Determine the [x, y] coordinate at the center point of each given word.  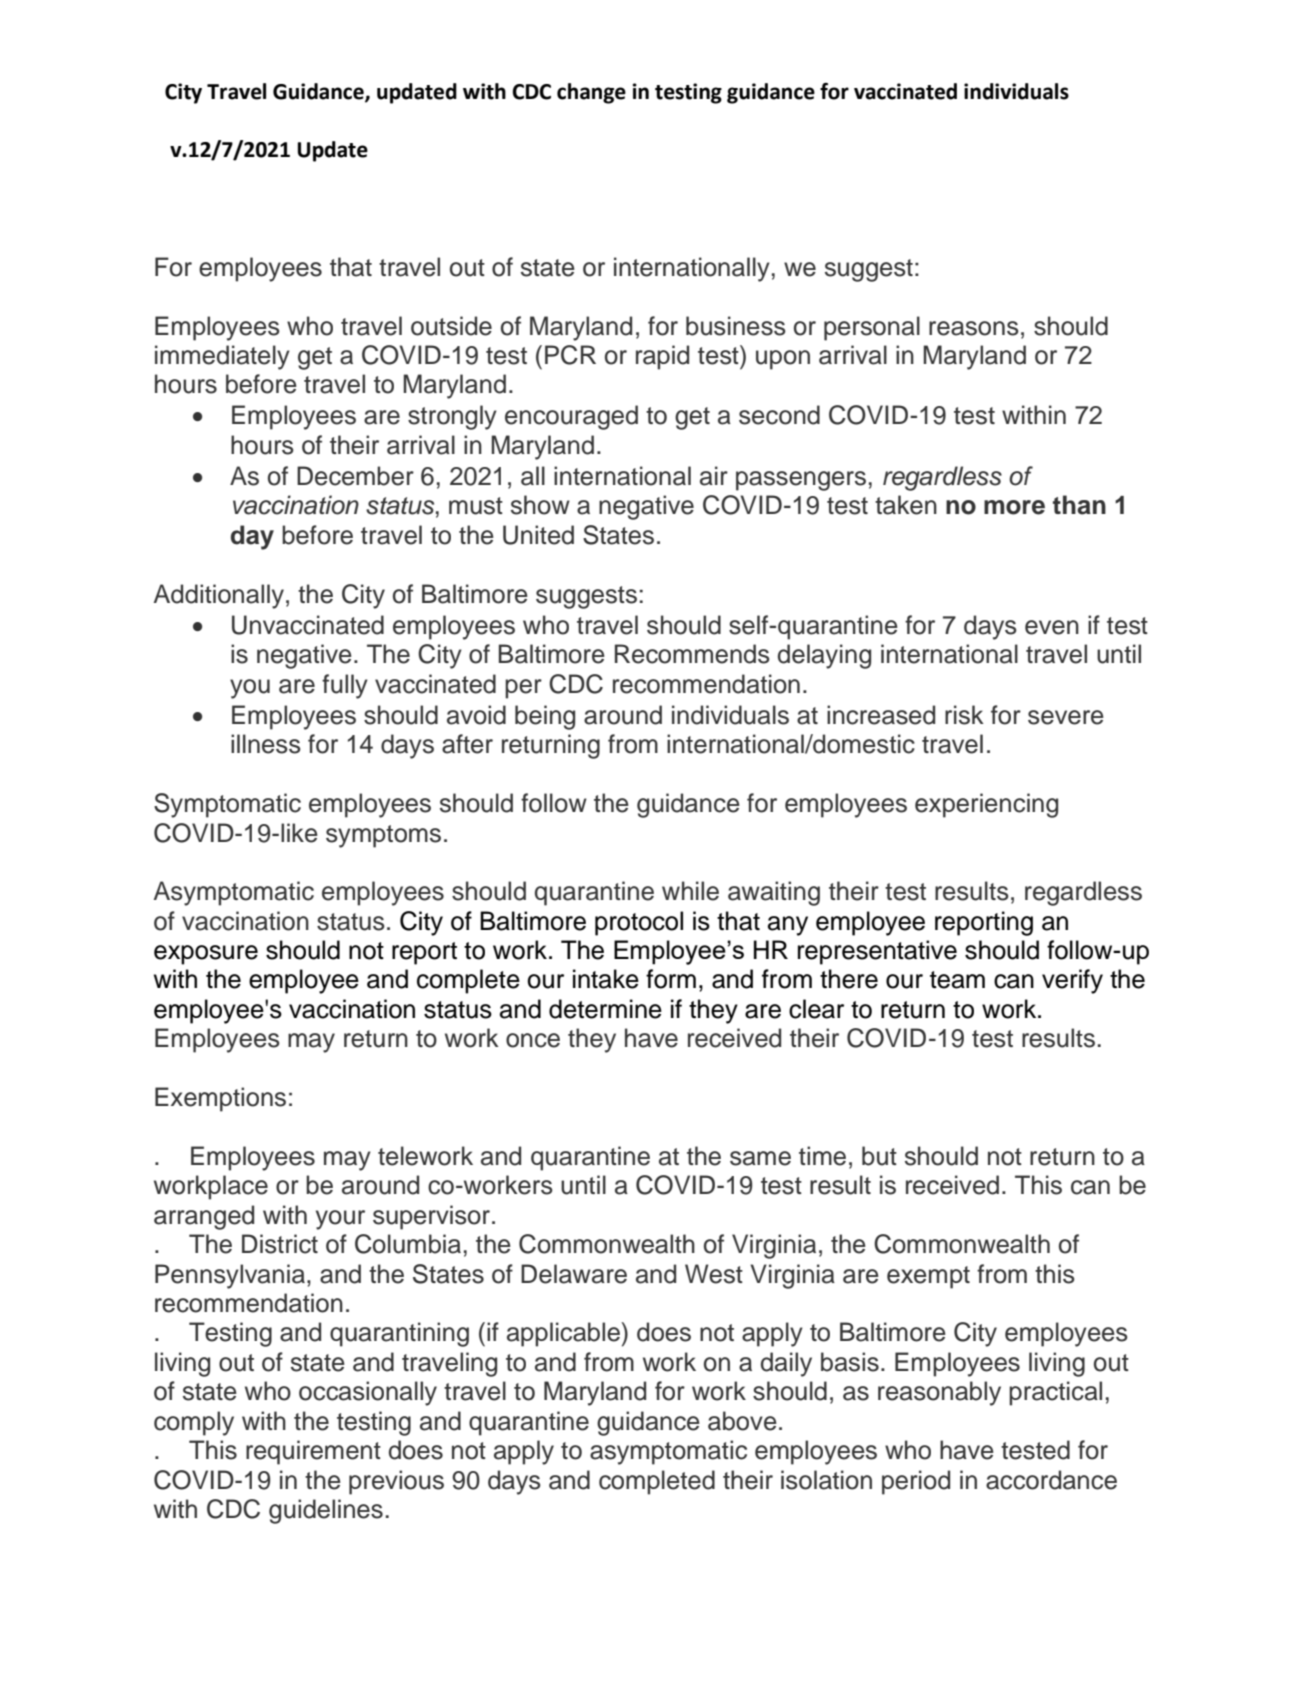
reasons [974, 328]
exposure [206, 955]
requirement [313, 1452]
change [591, 93]
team [957, 980]
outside [451, 326]
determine [605, 1009]
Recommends [692, 654]
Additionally [219, 596]
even [1052, 627]
